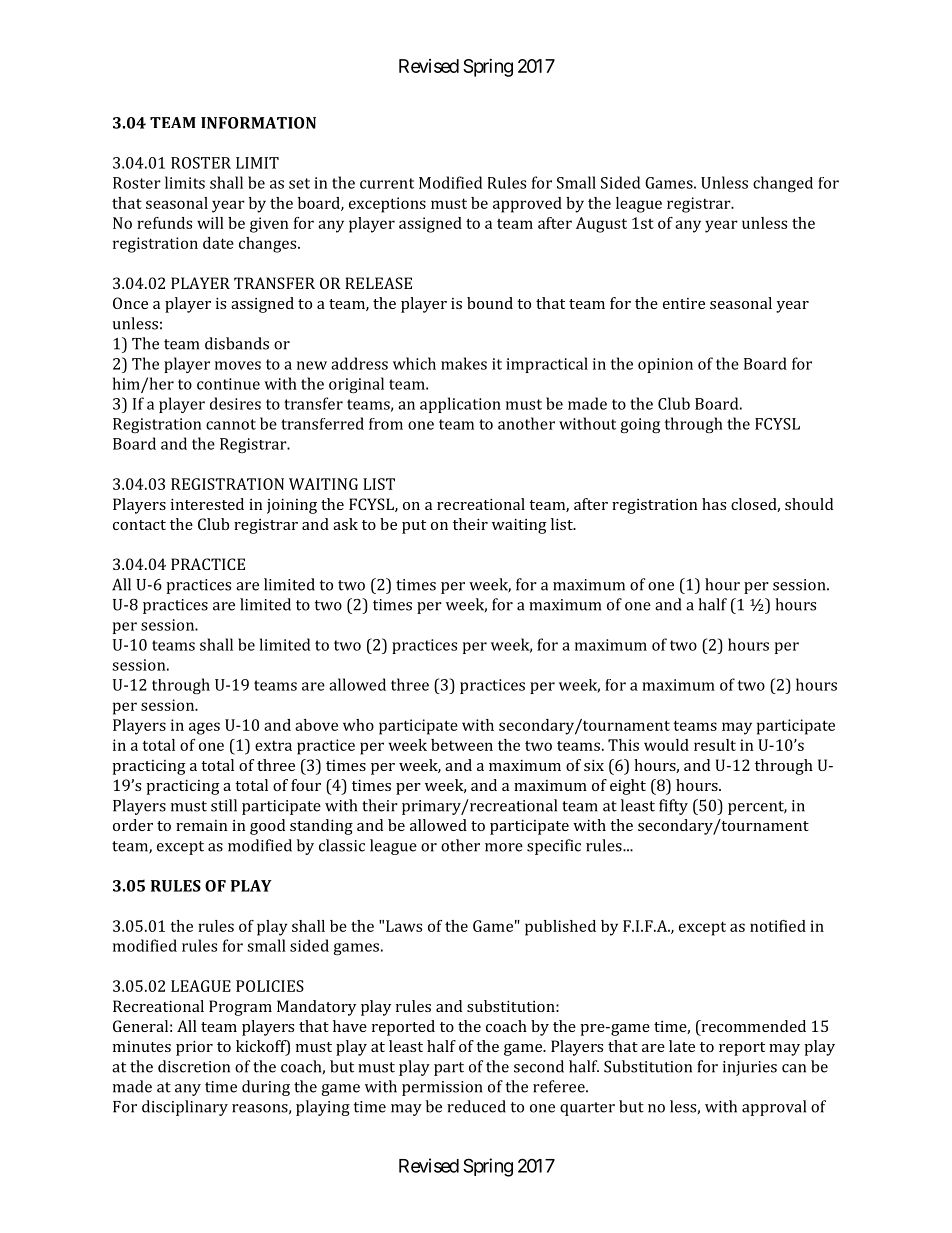 The height and width of the screenshot is (1233, 952). What do you see at coordinates (139, 525) in the screenshot?
I see `contact` at bounding box center [139, 525].
